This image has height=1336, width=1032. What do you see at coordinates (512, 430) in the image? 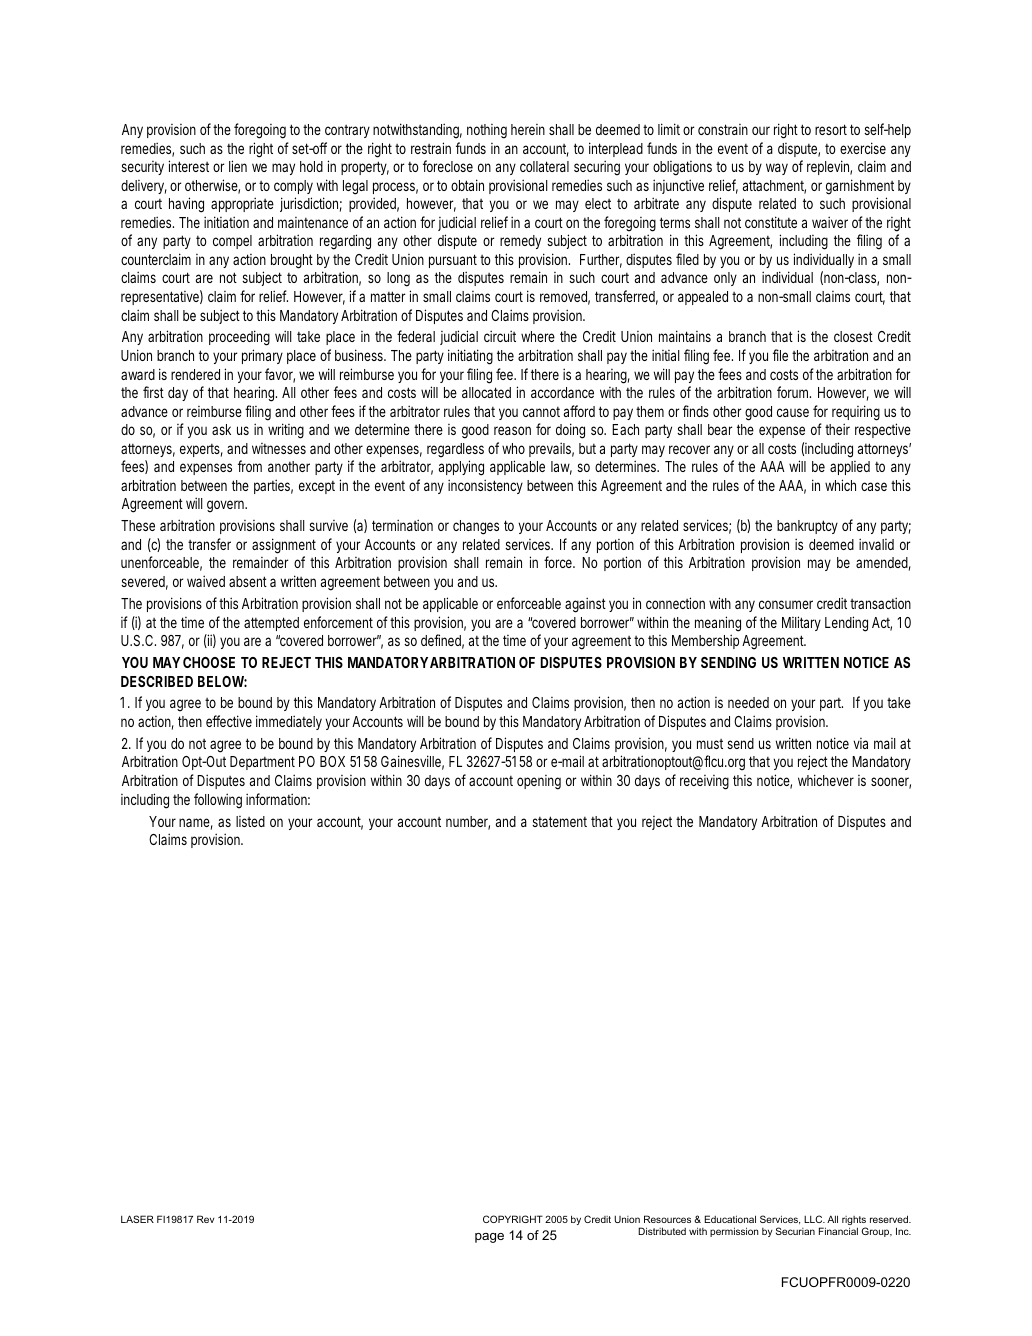
I see `reason` at bounding box center [512, 430].
